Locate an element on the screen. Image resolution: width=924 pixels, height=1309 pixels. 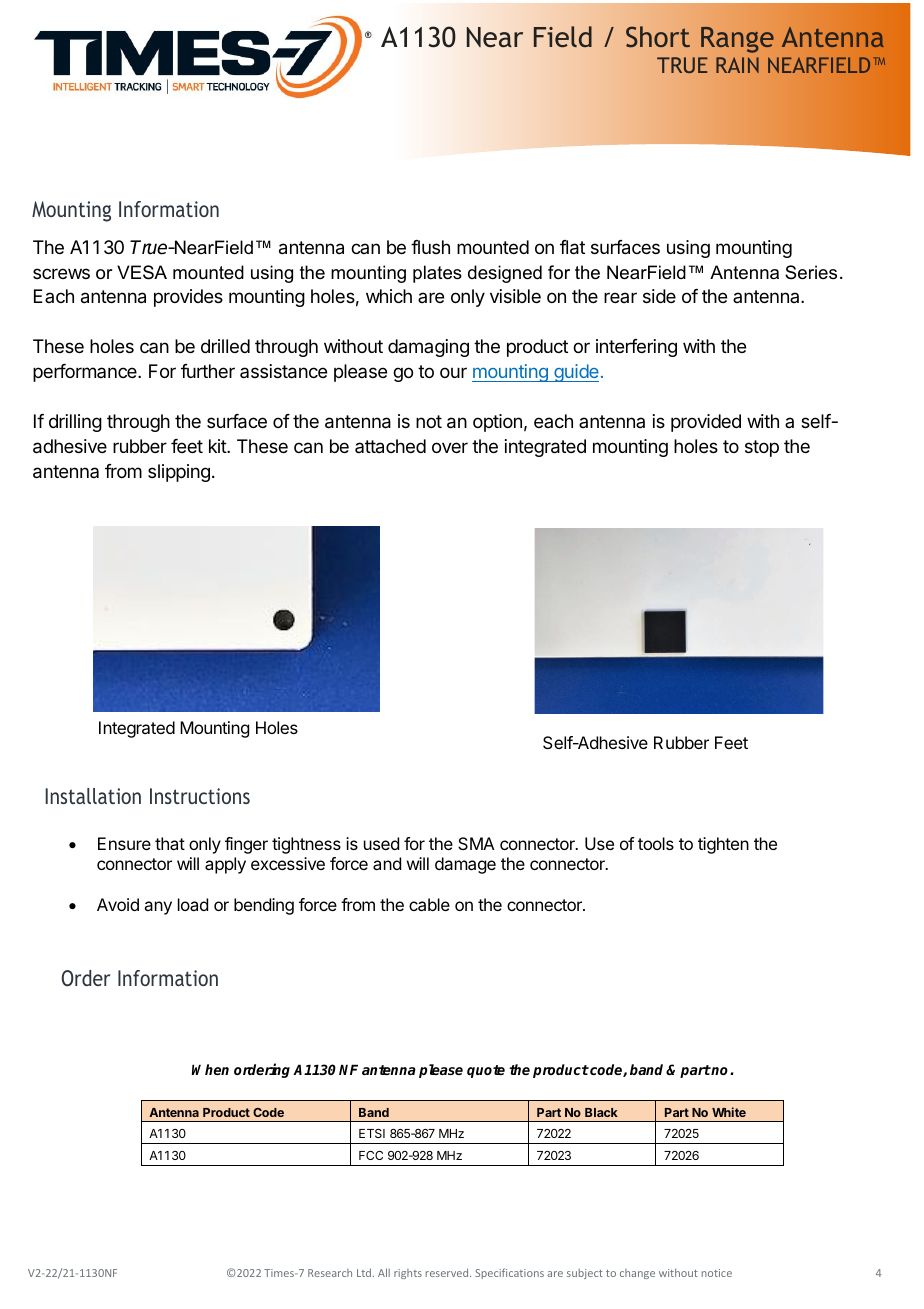
VESA is located at coordinates (142, 272).
